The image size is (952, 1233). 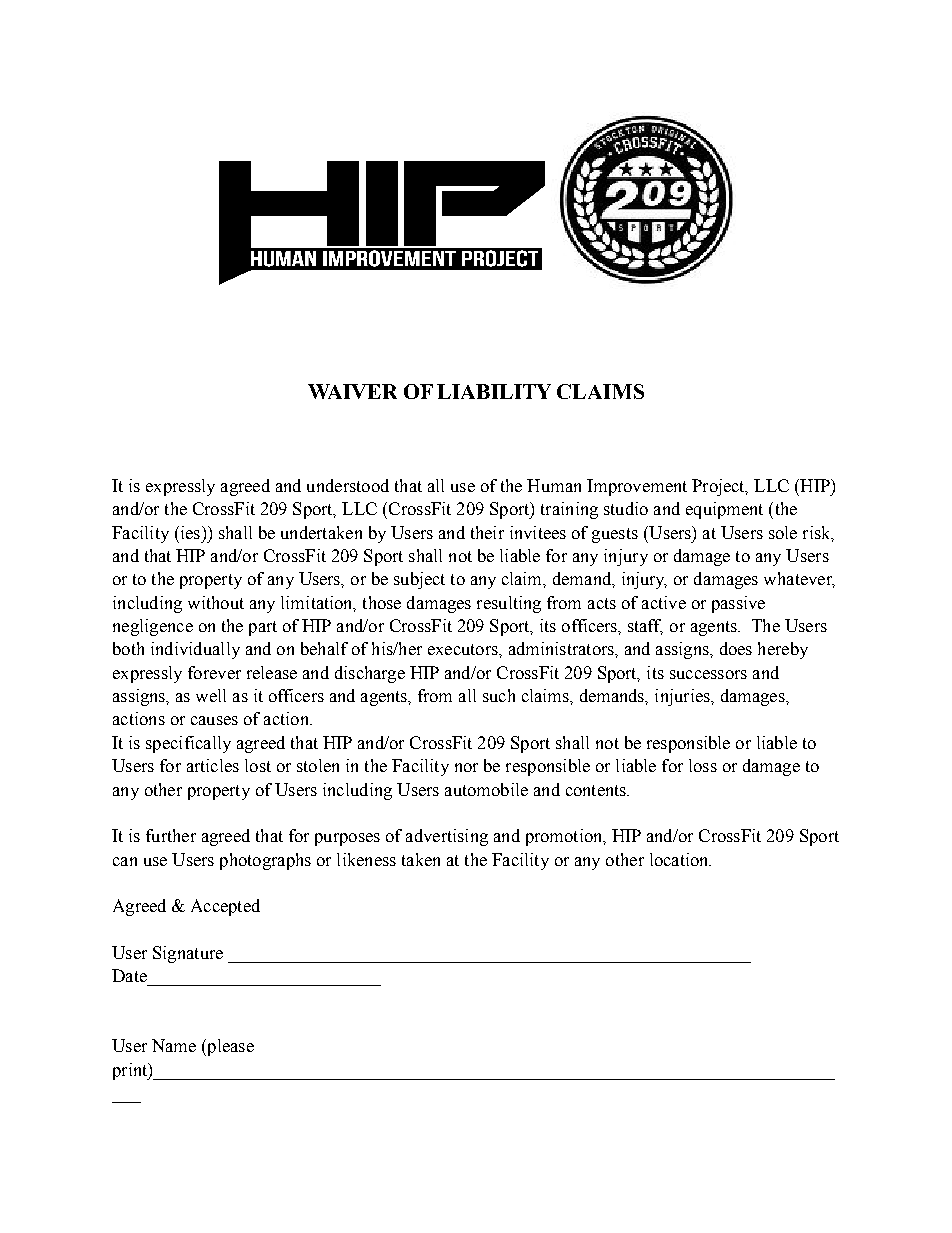 I want to click on please, so click(x=229, y=1047).
